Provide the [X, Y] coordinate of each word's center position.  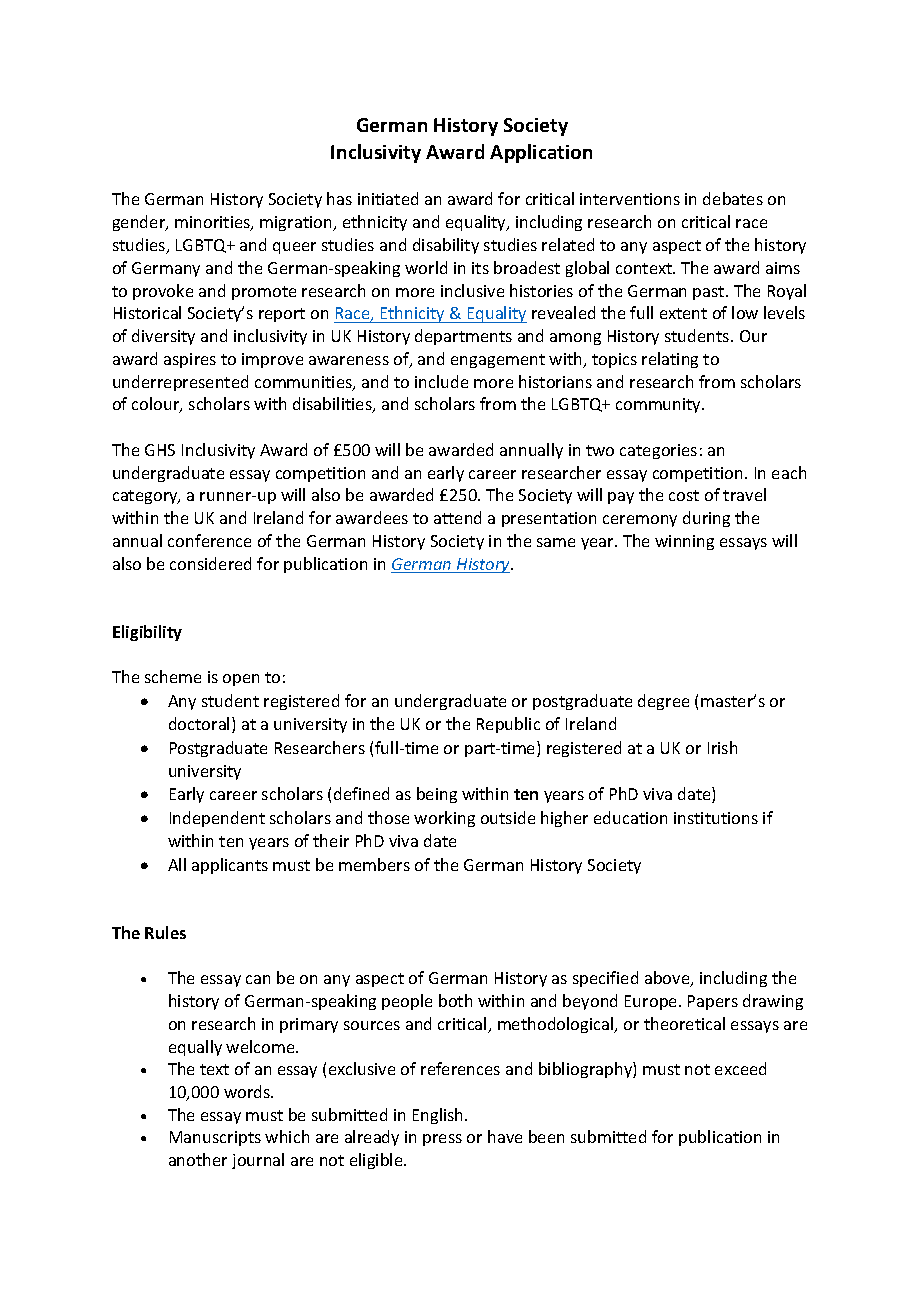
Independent [217, 819]
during [706, 519]
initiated [388, 198]
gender [140, 223]
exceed [740, 1068]
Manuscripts [215, 1138]
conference [209, 540]
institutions [716, 818]
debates [733, 198]
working [444, 819]
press [442, 1140]
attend [457, 517]
